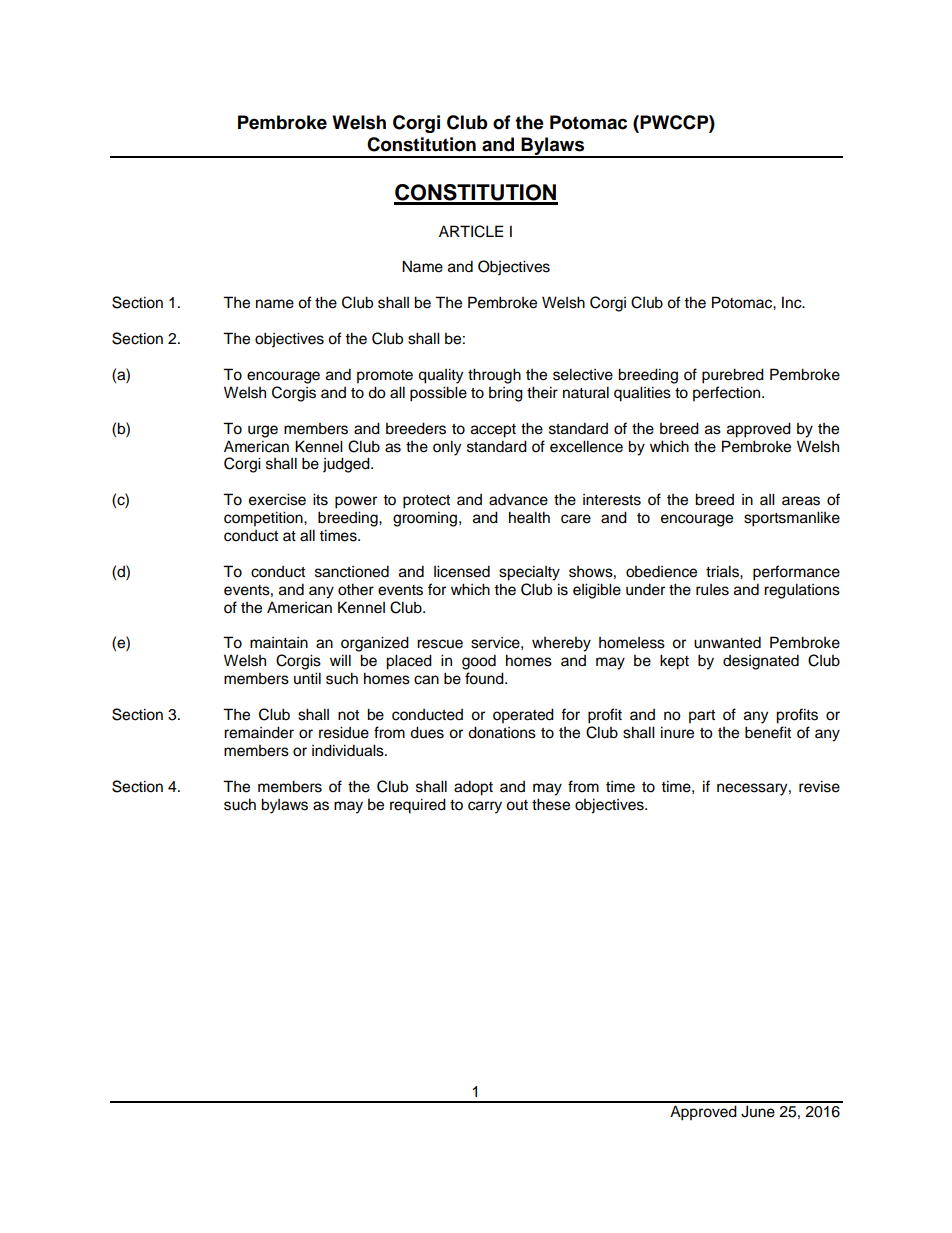  Describe the element at coordinates (529, 517) in the image. I see `health` at that location.
